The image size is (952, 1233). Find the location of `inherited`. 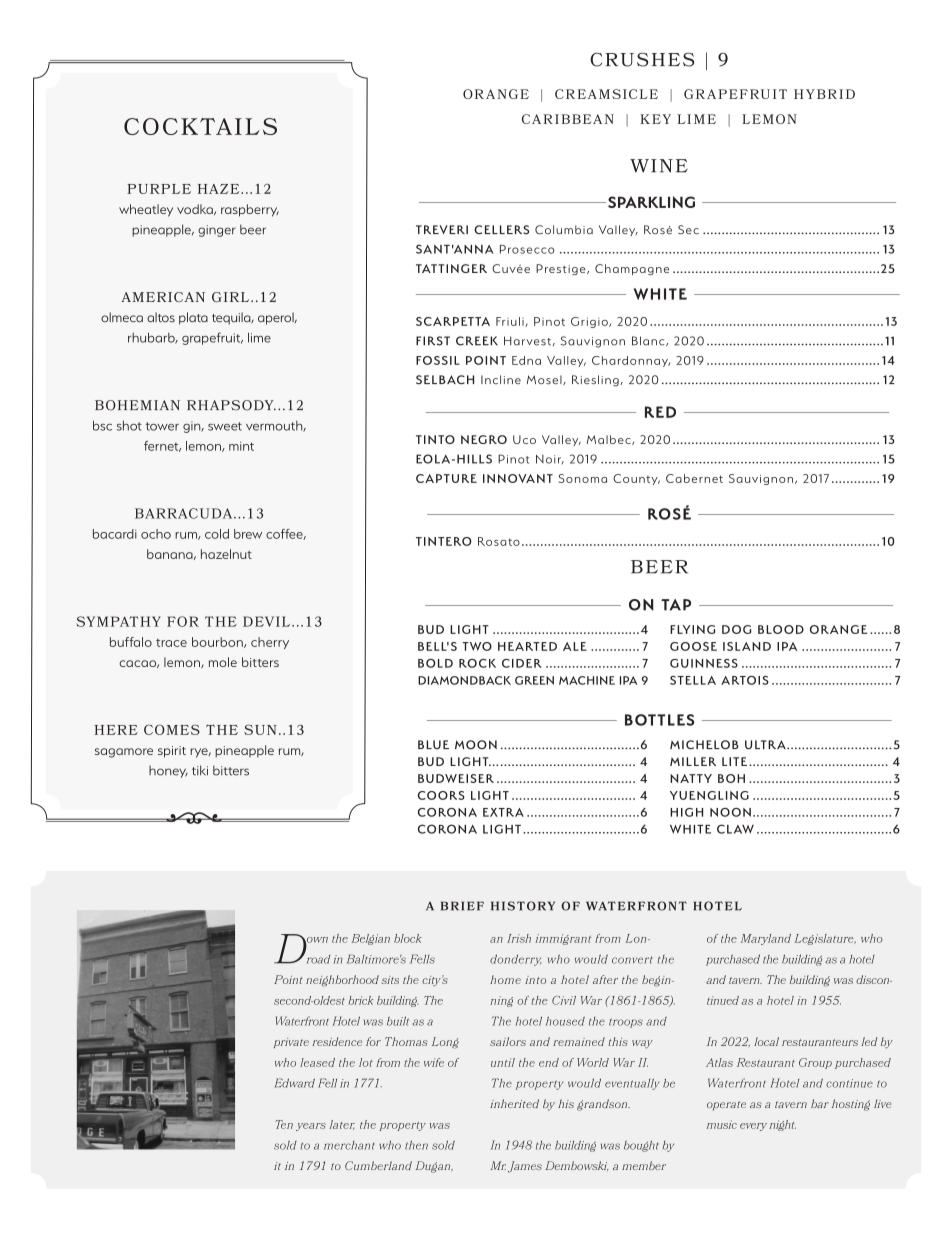

inherited is located at coordinates (514, 1103).
